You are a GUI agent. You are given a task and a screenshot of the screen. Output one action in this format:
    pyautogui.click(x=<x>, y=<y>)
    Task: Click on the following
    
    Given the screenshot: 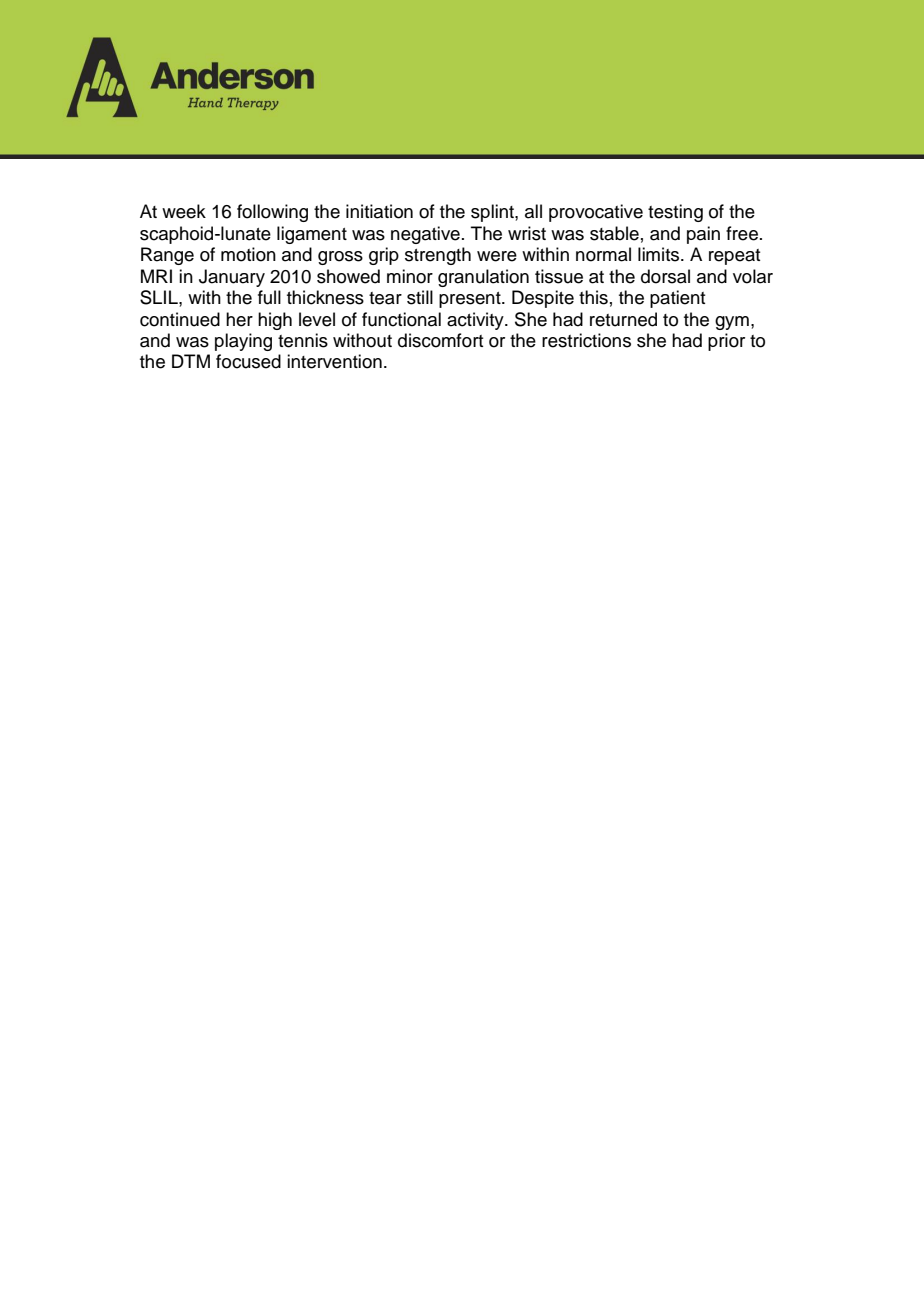 What is the action you would take?
    pyautogui.click(x=272, y=213)
